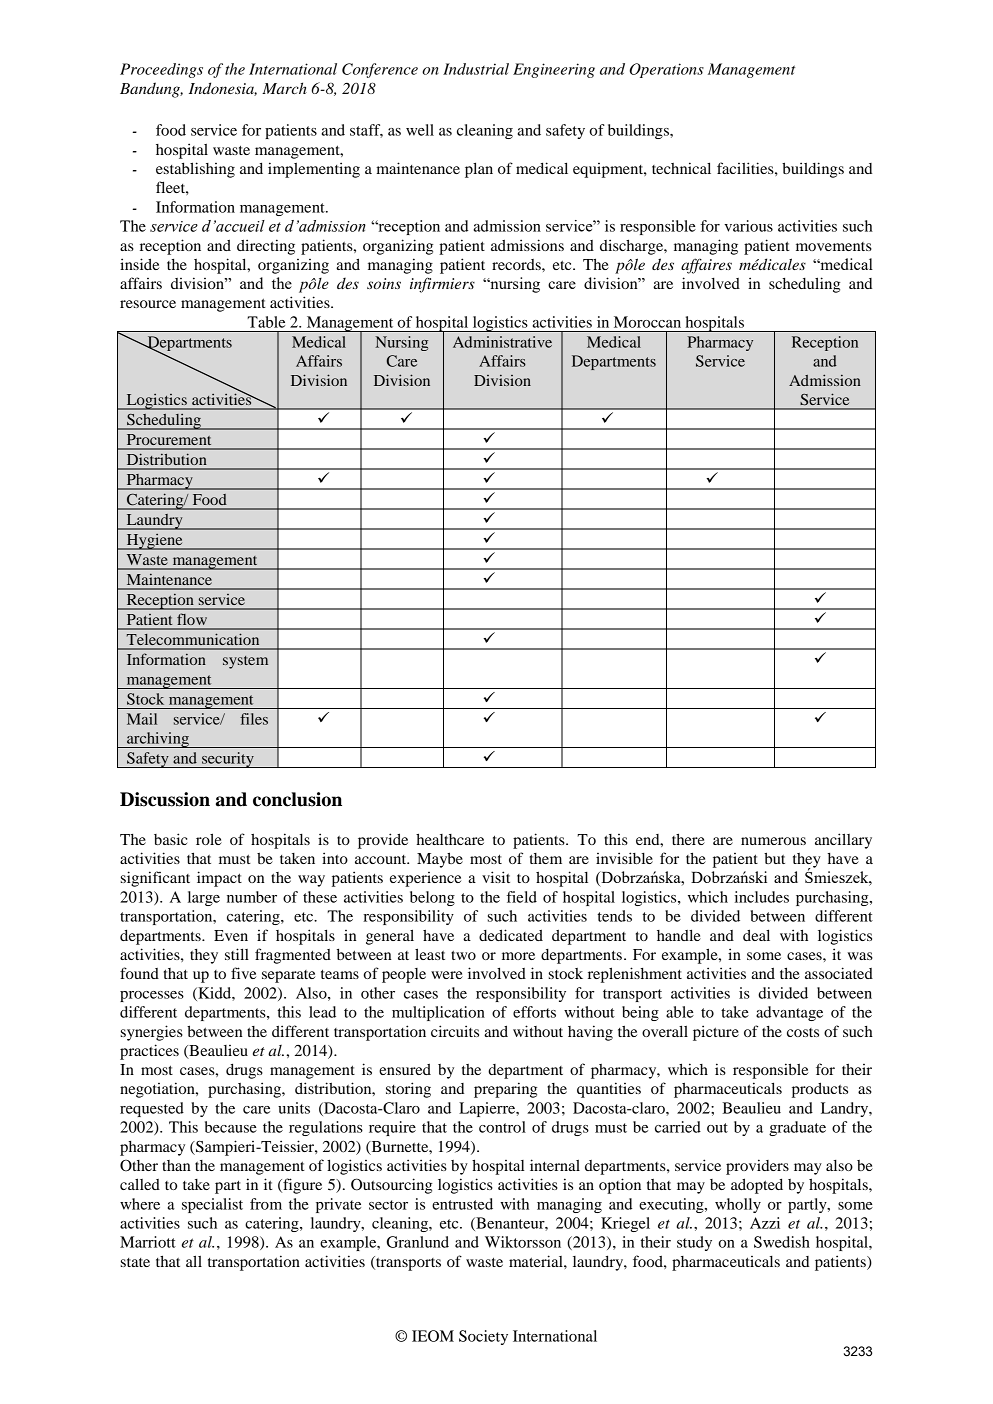  Describe the element at coordinates (254, 719) in the document. I see `files` at that location.
